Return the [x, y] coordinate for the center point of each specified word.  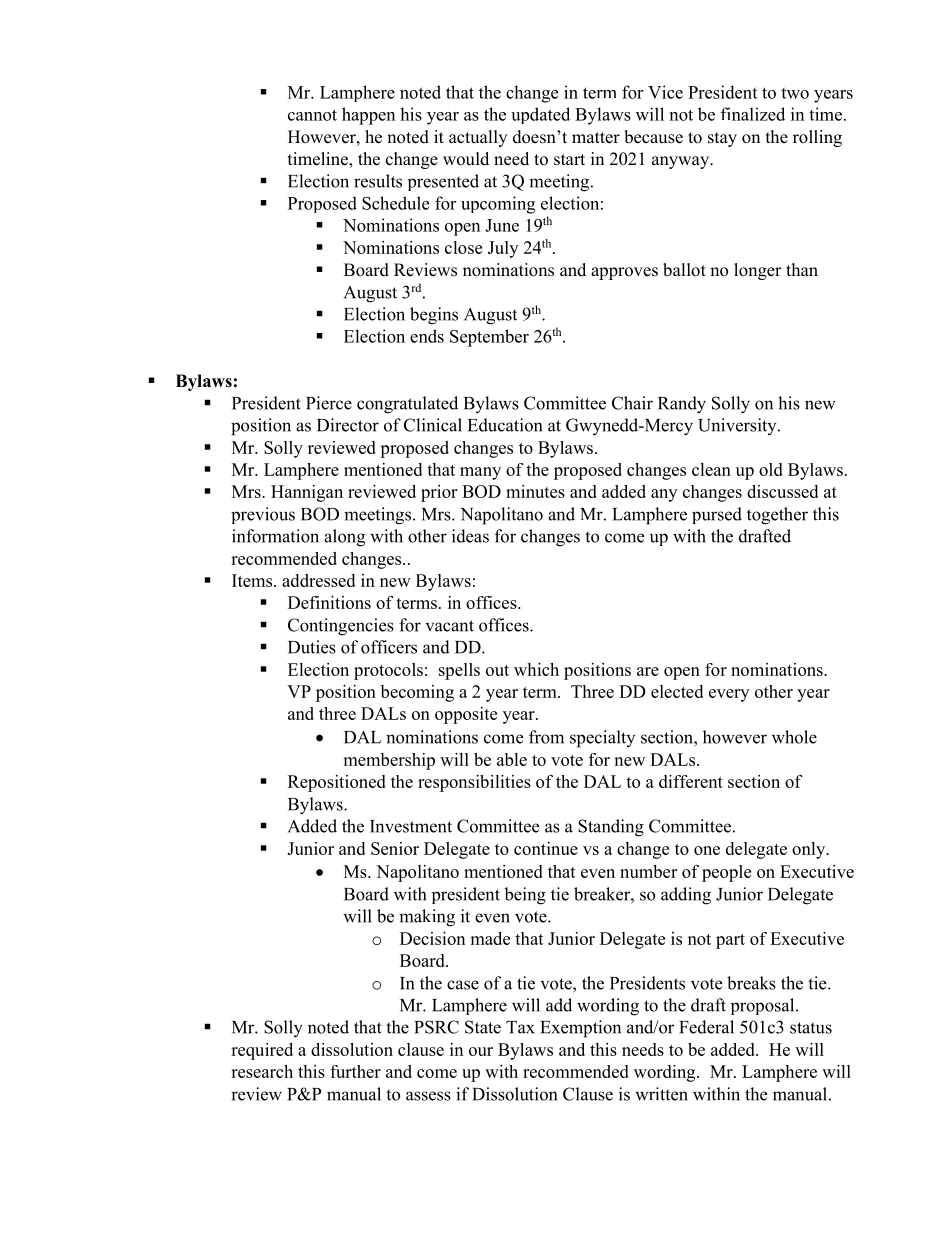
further [355, 1071]
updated [540, 115]
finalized [753, 114]
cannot [312, 115]
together [777, 516]
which [536, 669]
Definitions [329, 602]
